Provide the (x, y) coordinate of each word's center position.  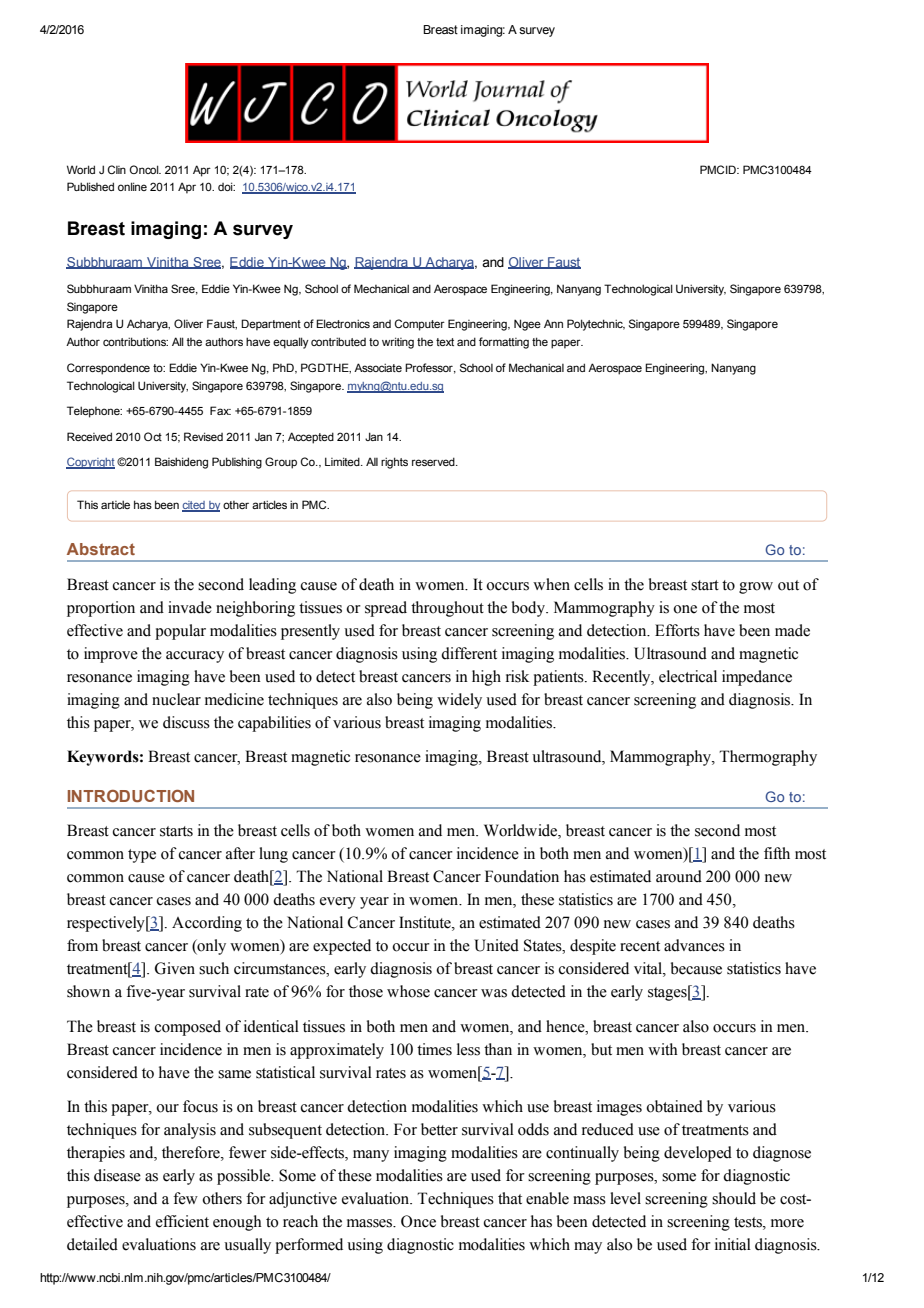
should (734, 1198)
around (679, 876)
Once (418, 1221)
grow (756, 588)
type (142, 856)
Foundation (522, 876)
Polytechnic (596, 325)
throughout (447, 609)
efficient (182, 1221)
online (132, 186)
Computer (419, 325)
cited (194, 506)
